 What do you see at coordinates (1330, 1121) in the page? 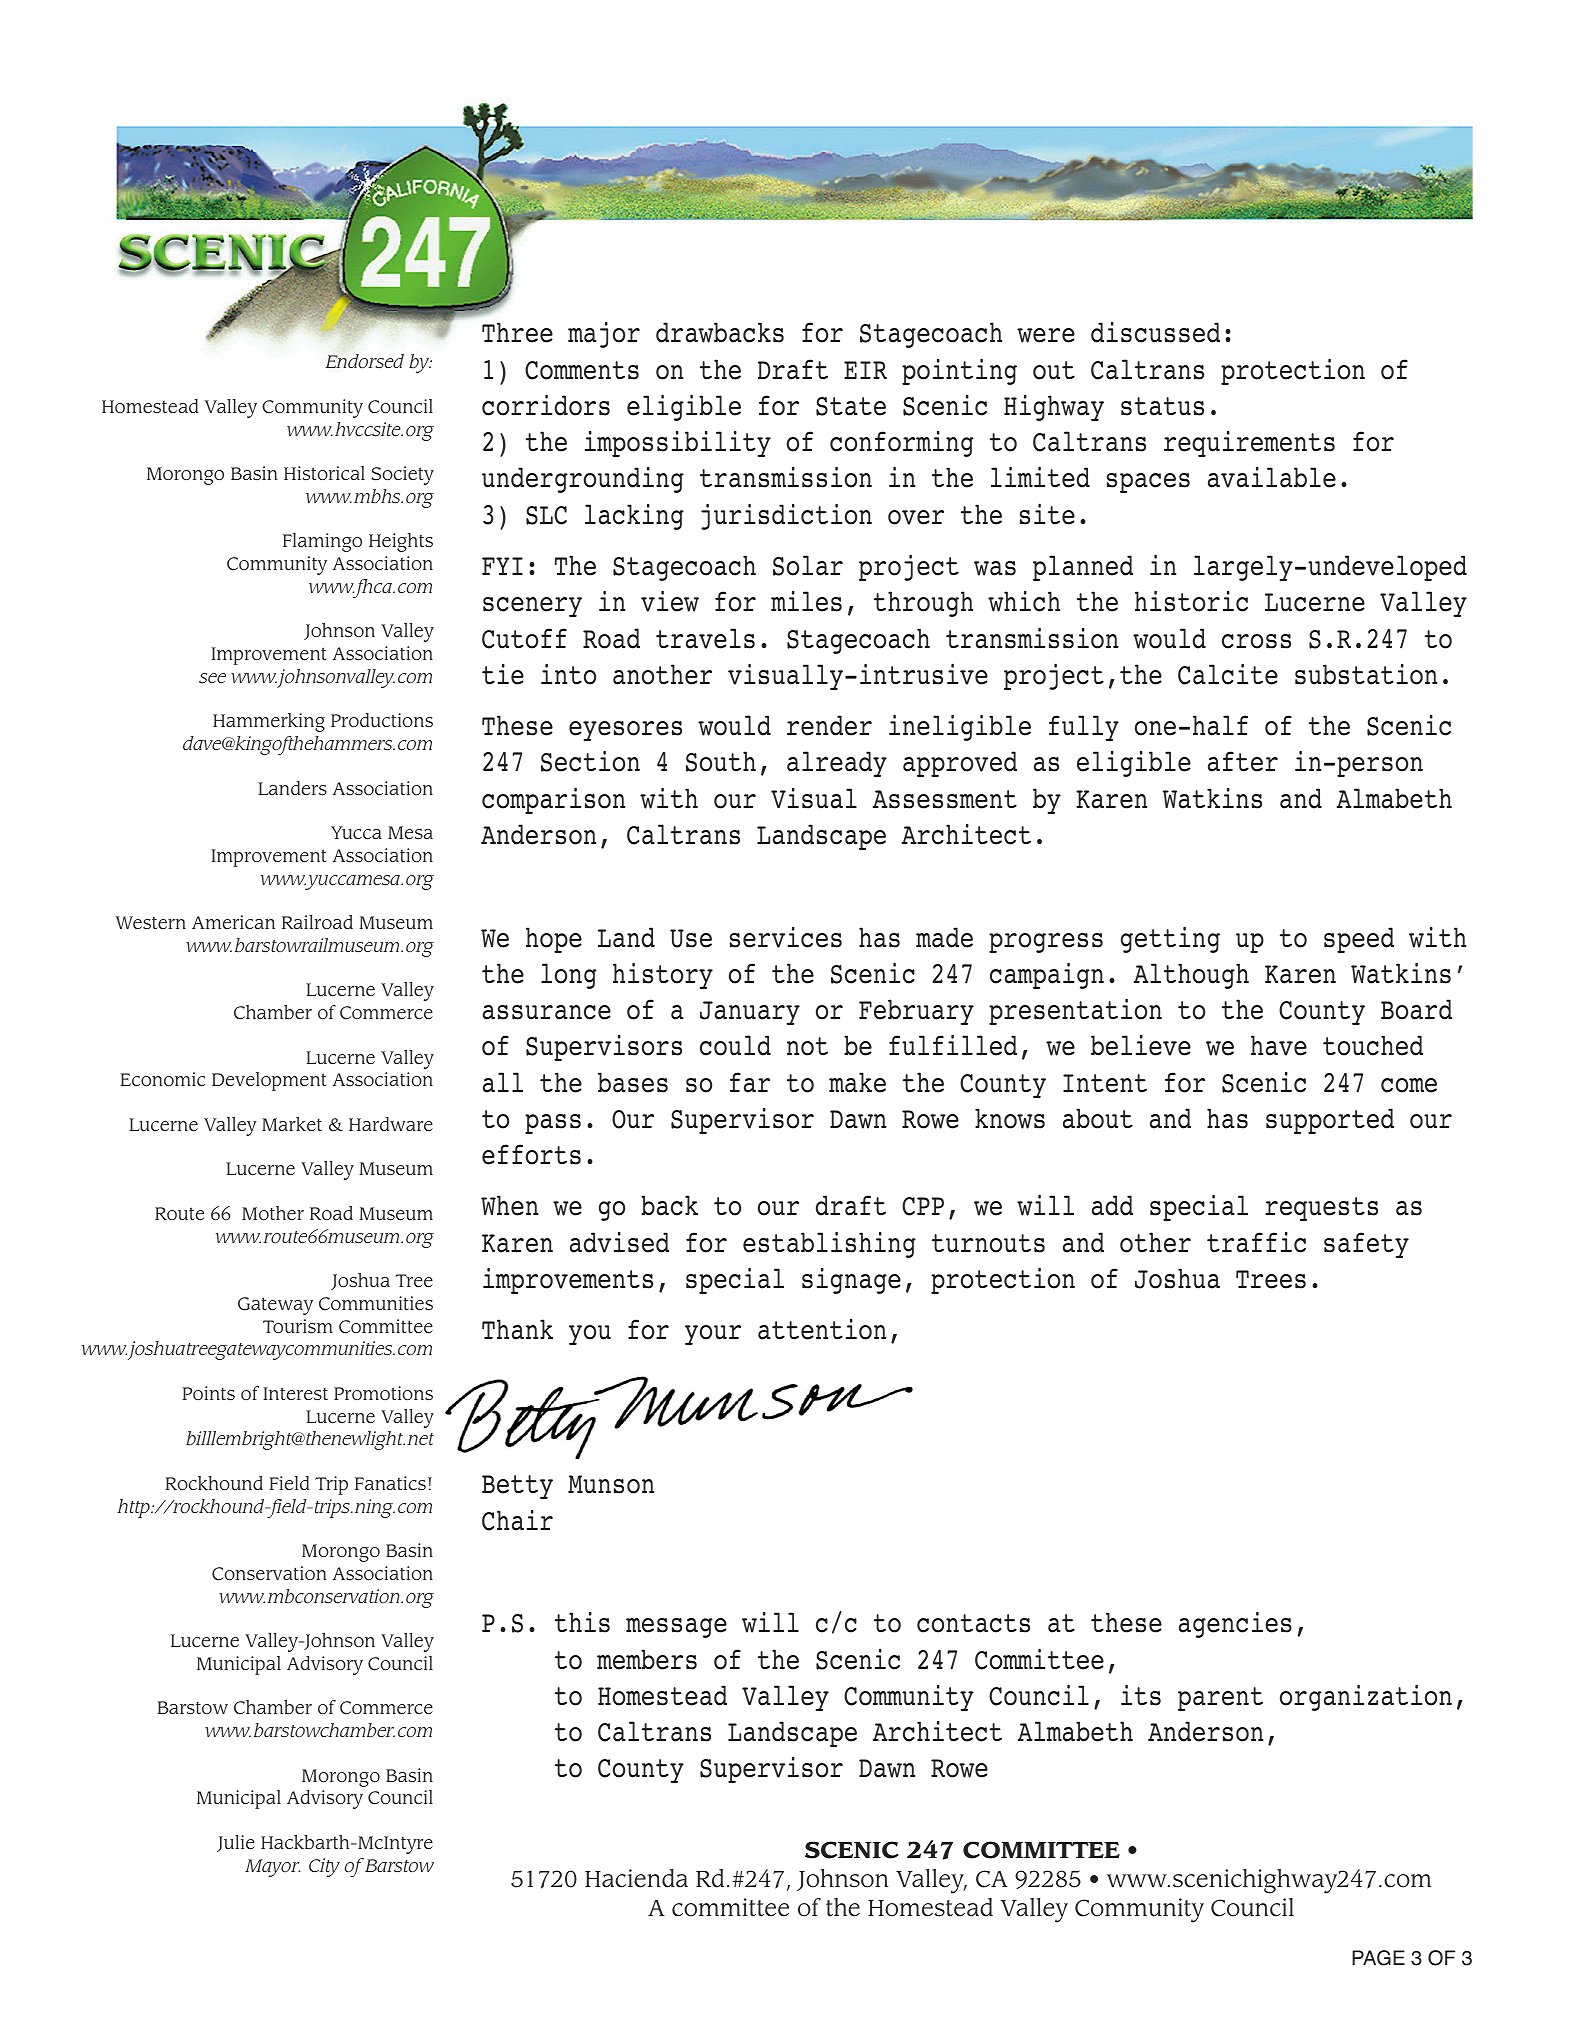
I see `supported` at bounding box center [1330, 1121].
